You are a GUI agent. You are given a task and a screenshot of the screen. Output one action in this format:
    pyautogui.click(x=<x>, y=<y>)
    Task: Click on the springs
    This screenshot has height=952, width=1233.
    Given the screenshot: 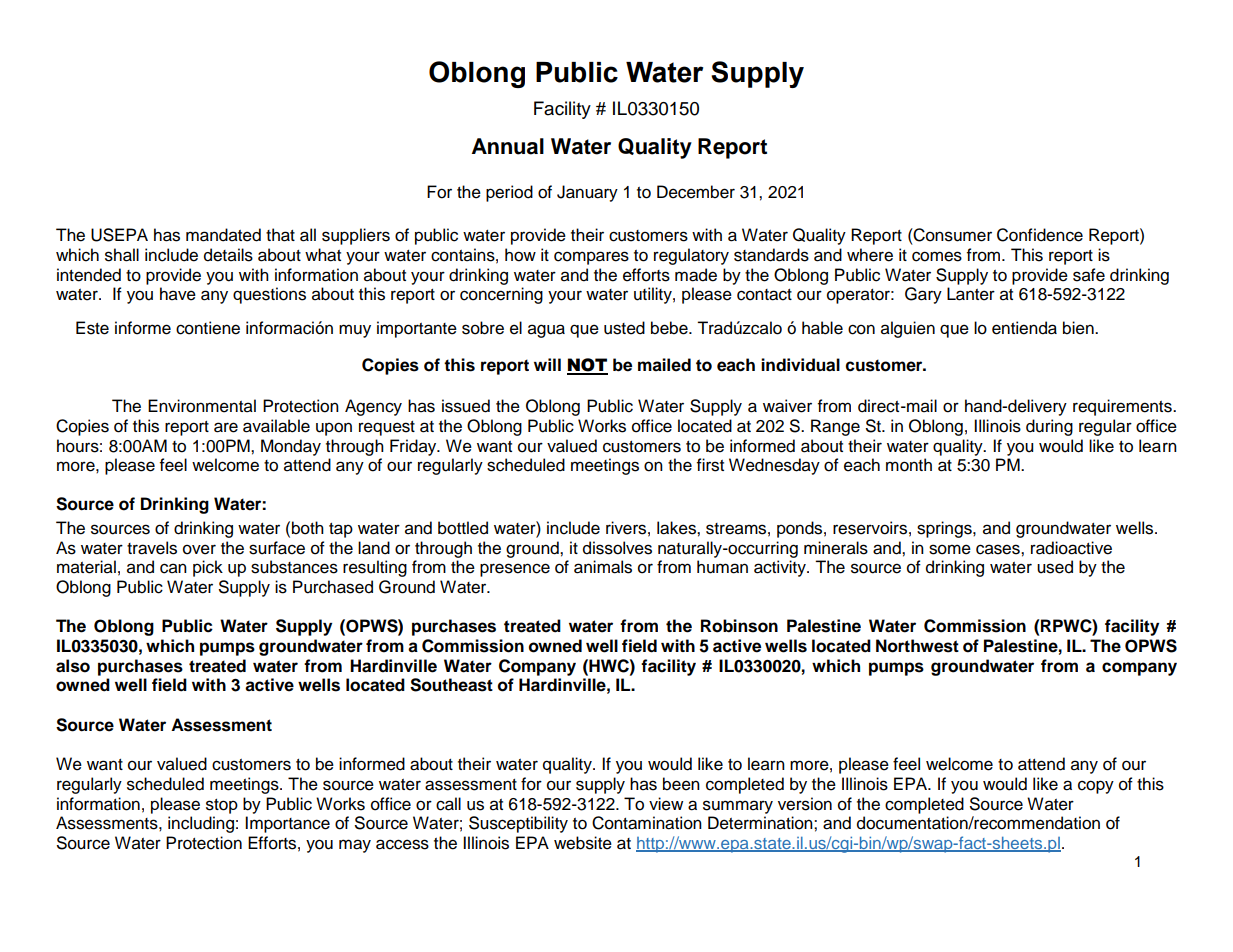 What is the action you would take?
    pyautogui.click(x=945, y=529)
